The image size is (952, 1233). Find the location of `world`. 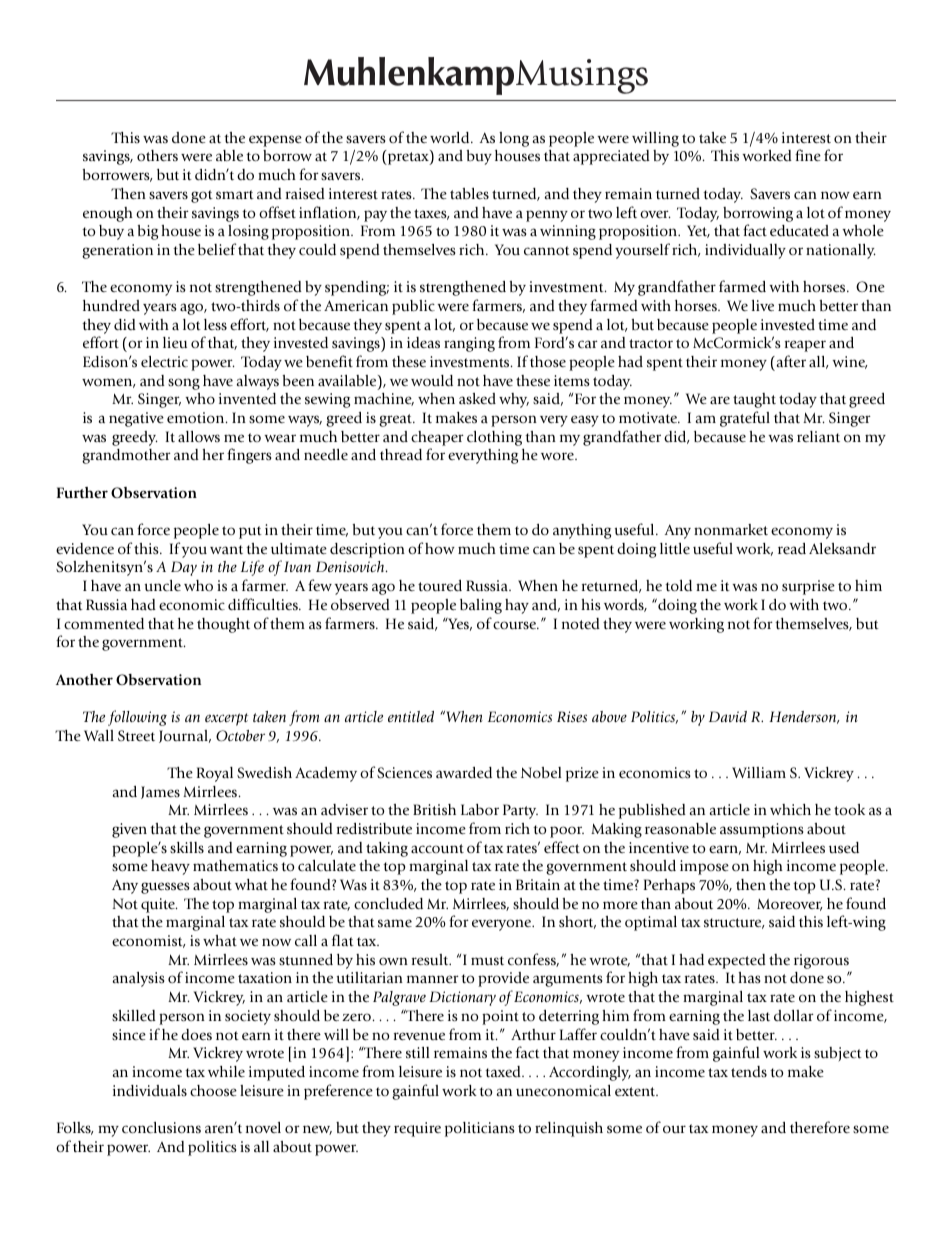

world is located at coordinates (451, 137).
